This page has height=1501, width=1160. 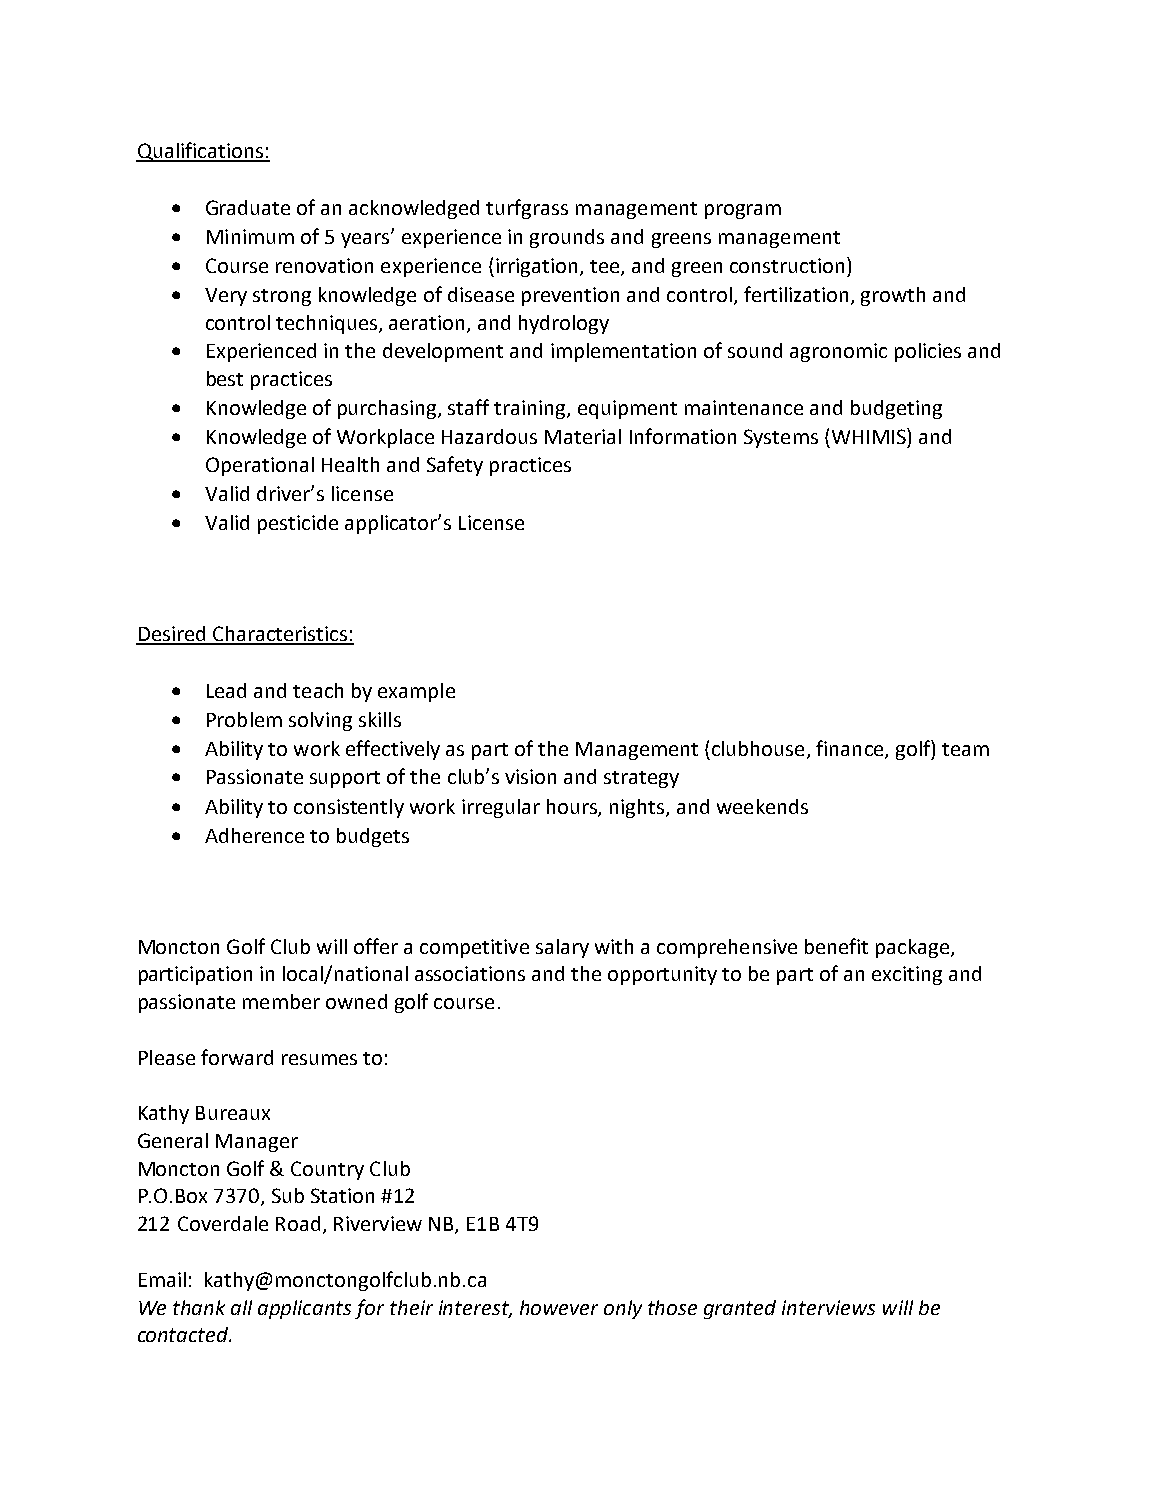 What do you see at coordinates (896, 409) in the page?
I see `budgeting` at bounding box center [896, 409].
